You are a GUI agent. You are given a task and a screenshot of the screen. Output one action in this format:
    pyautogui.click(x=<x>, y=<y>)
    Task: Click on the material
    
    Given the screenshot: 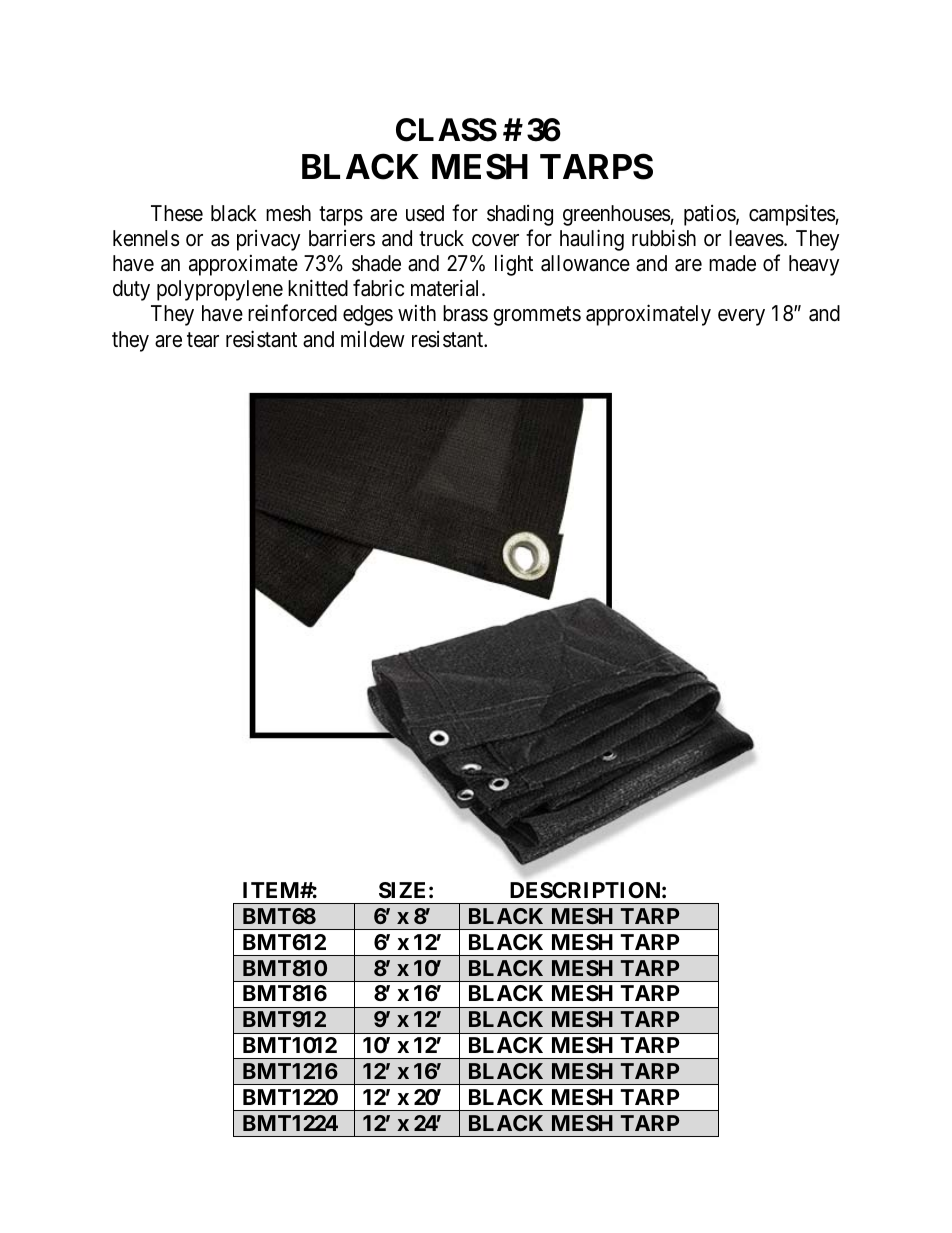 What is the action you would take?
    pyautogui.click(x=447, y=288)
